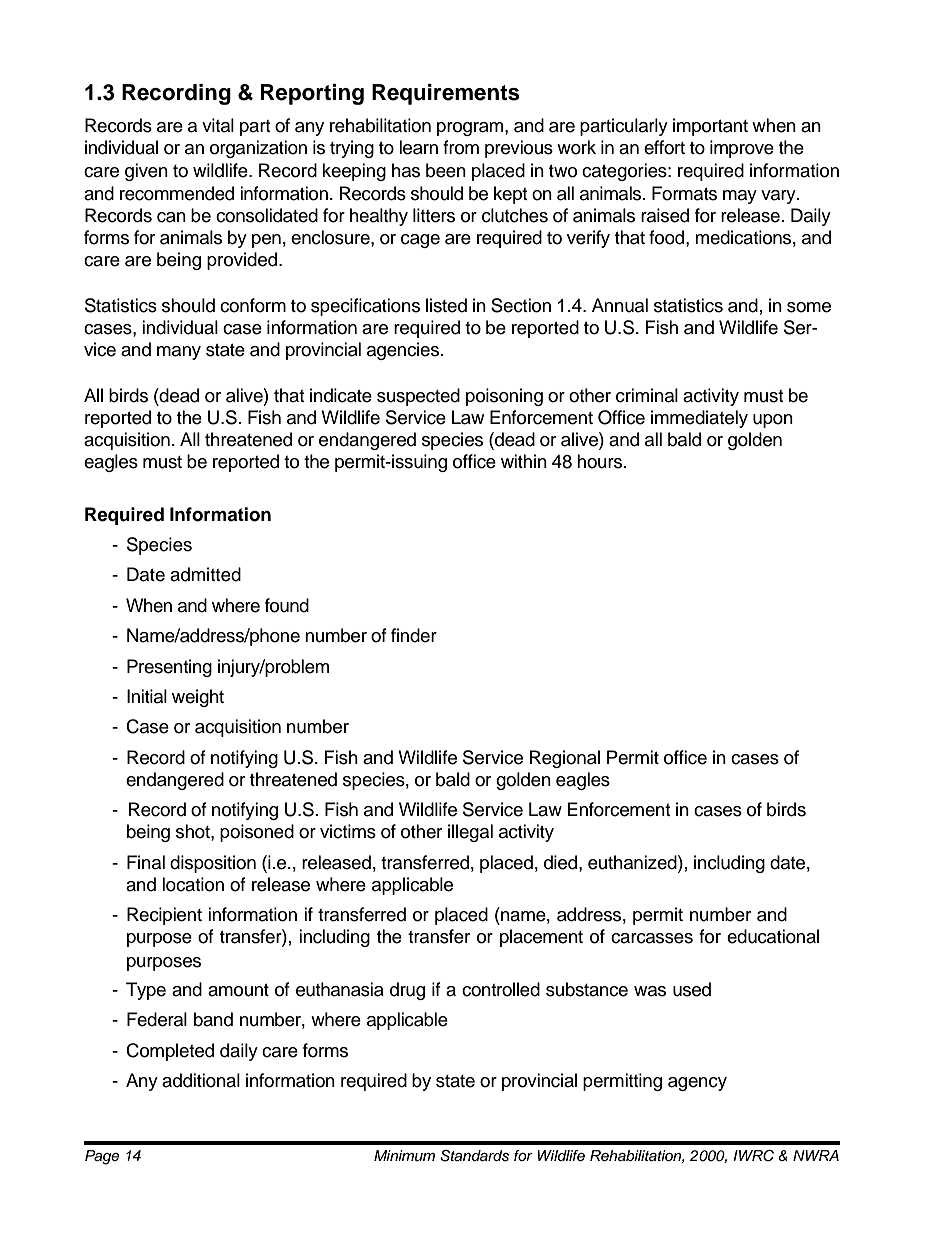  I want to click on Standards, so click(474, 1156).
